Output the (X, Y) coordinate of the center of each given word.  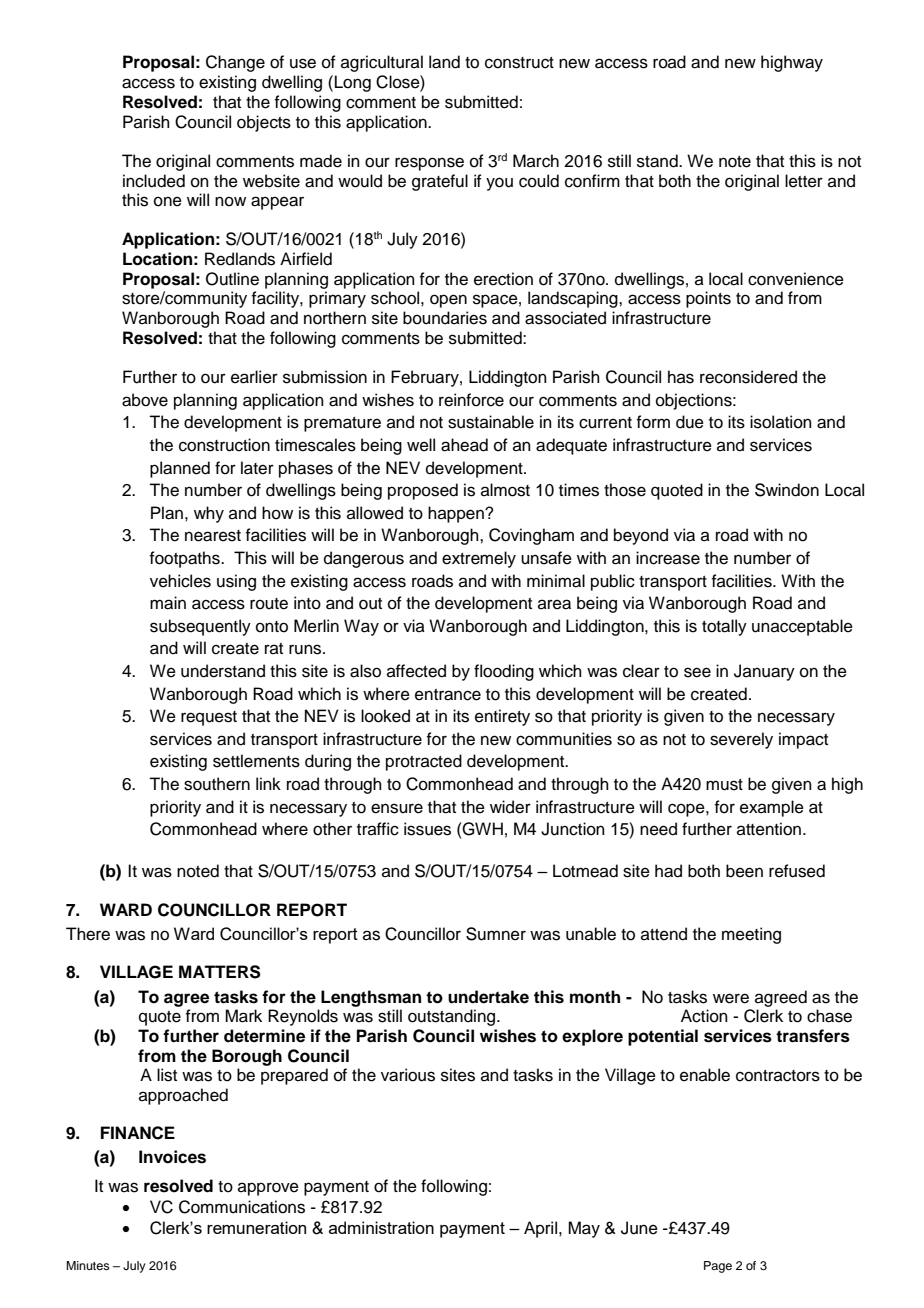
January (764, 672)
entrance (448, 695)
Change (235, 63)
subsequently (200, 627)
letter (804, 181)
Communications (242, 1207)
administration (381, 1227)
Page (718, 1267)
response (429, 164)
